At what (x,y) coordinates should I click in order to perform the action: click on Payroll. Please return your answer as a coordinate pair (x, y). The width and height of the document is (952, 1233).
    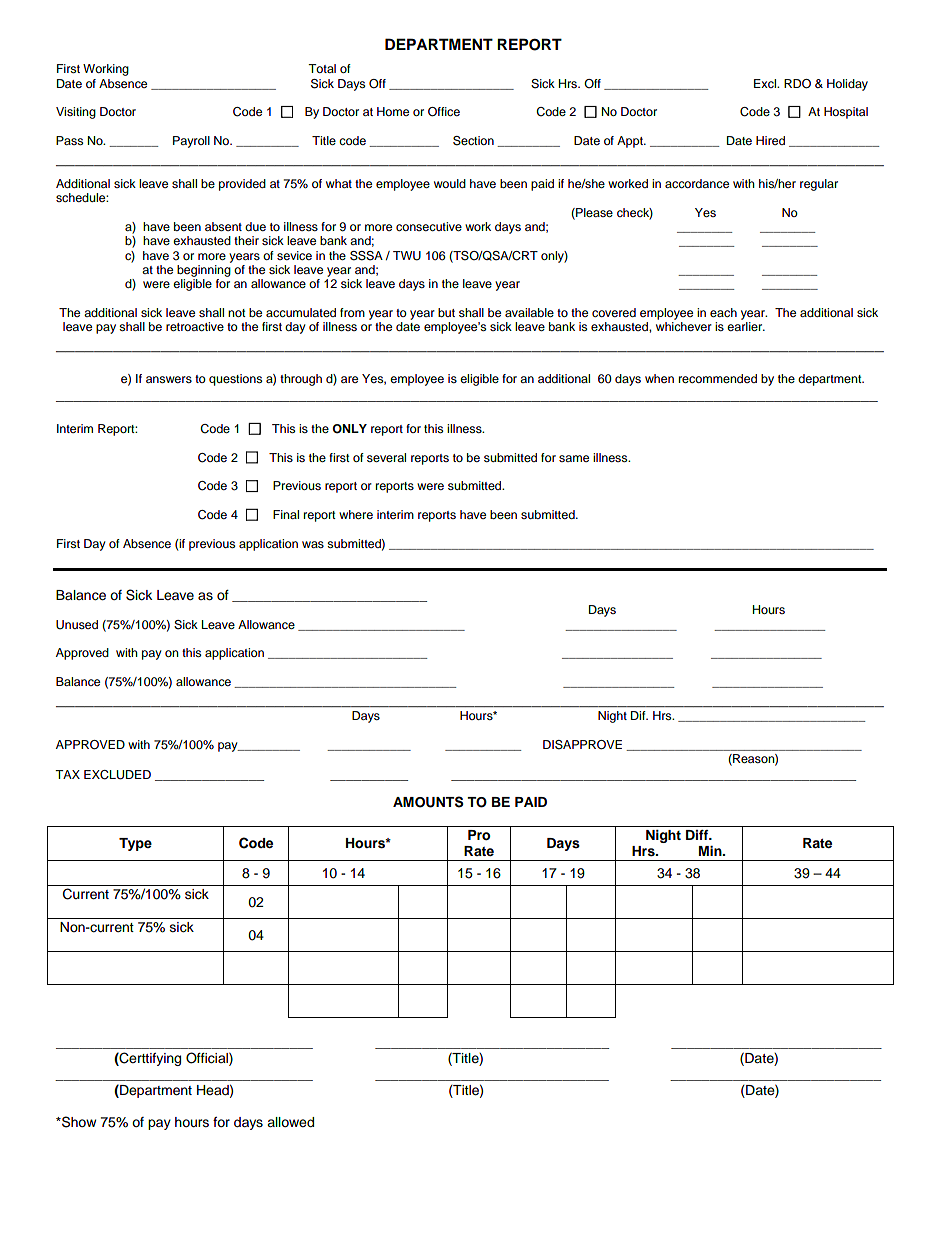
    Looking at the image, I should click on (191, 142).
